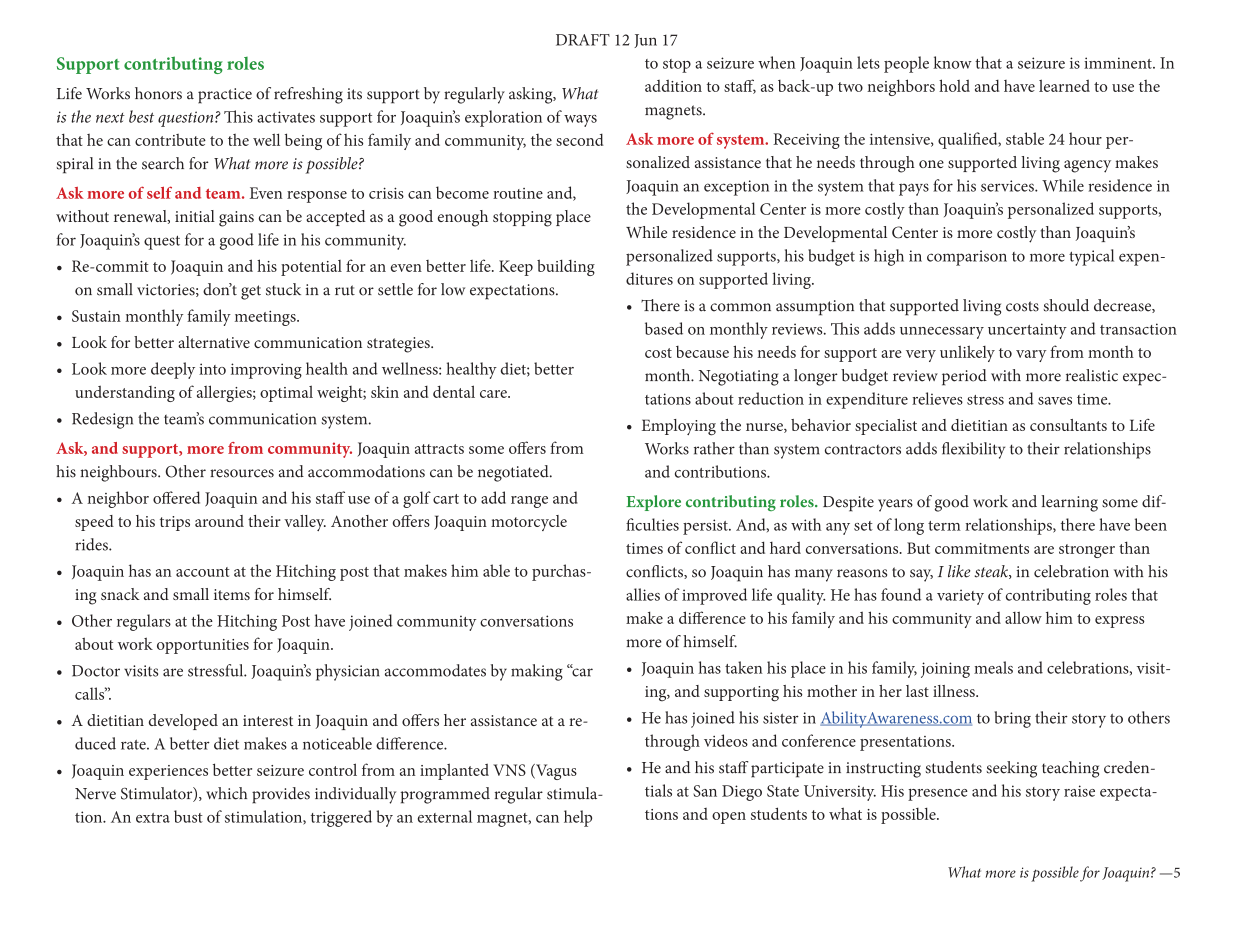 This screenshot has height=952, width=1233. What do you see at coordinates (226, 793) in the screenshot?
I see `which` at bounding box center [226, 793].
